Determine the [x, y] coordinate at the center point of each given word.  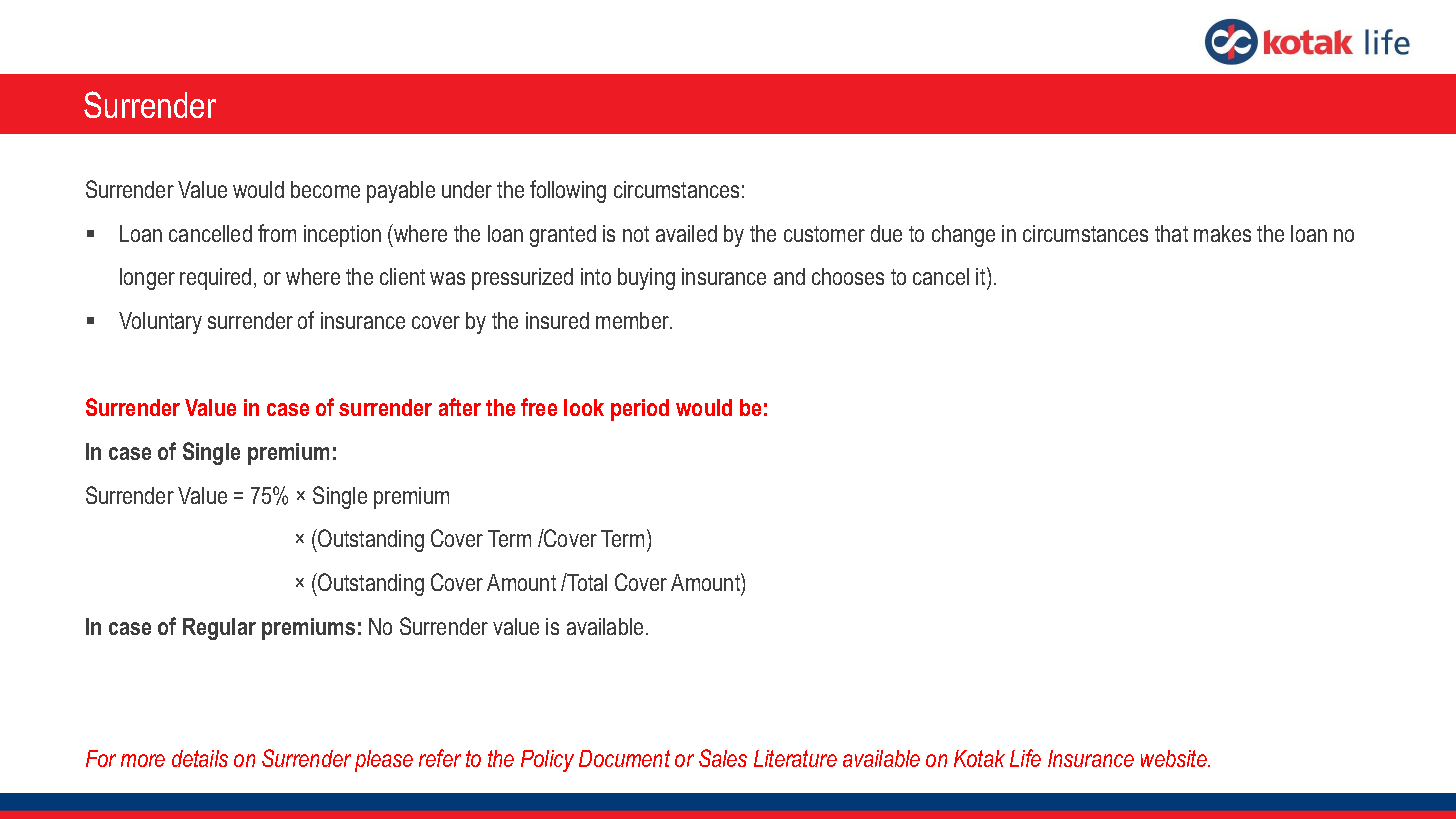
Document [624, 758]
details [200, 758]
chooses [848, 276]
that [1171, 233]
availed [686, 233]
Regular [219, 629]
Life [1025, 758]
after [460, 407]
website [1175, 758]
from [277, 233]
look [584, 407]
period [640, 410]
